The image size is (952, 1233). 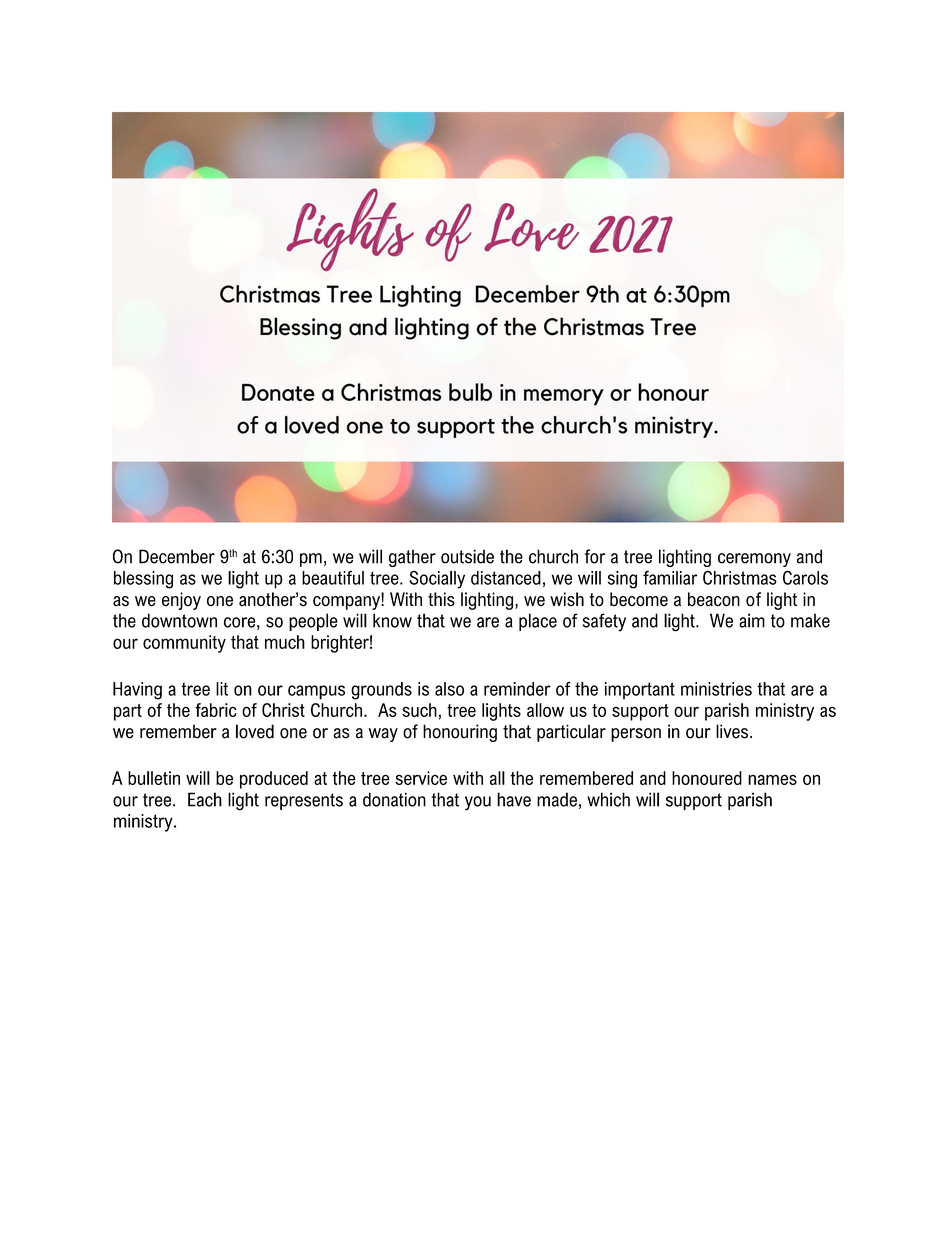 What do you see at coordinates (184, 644) in the page?
I see `community` at bounding box center [184, 644].
